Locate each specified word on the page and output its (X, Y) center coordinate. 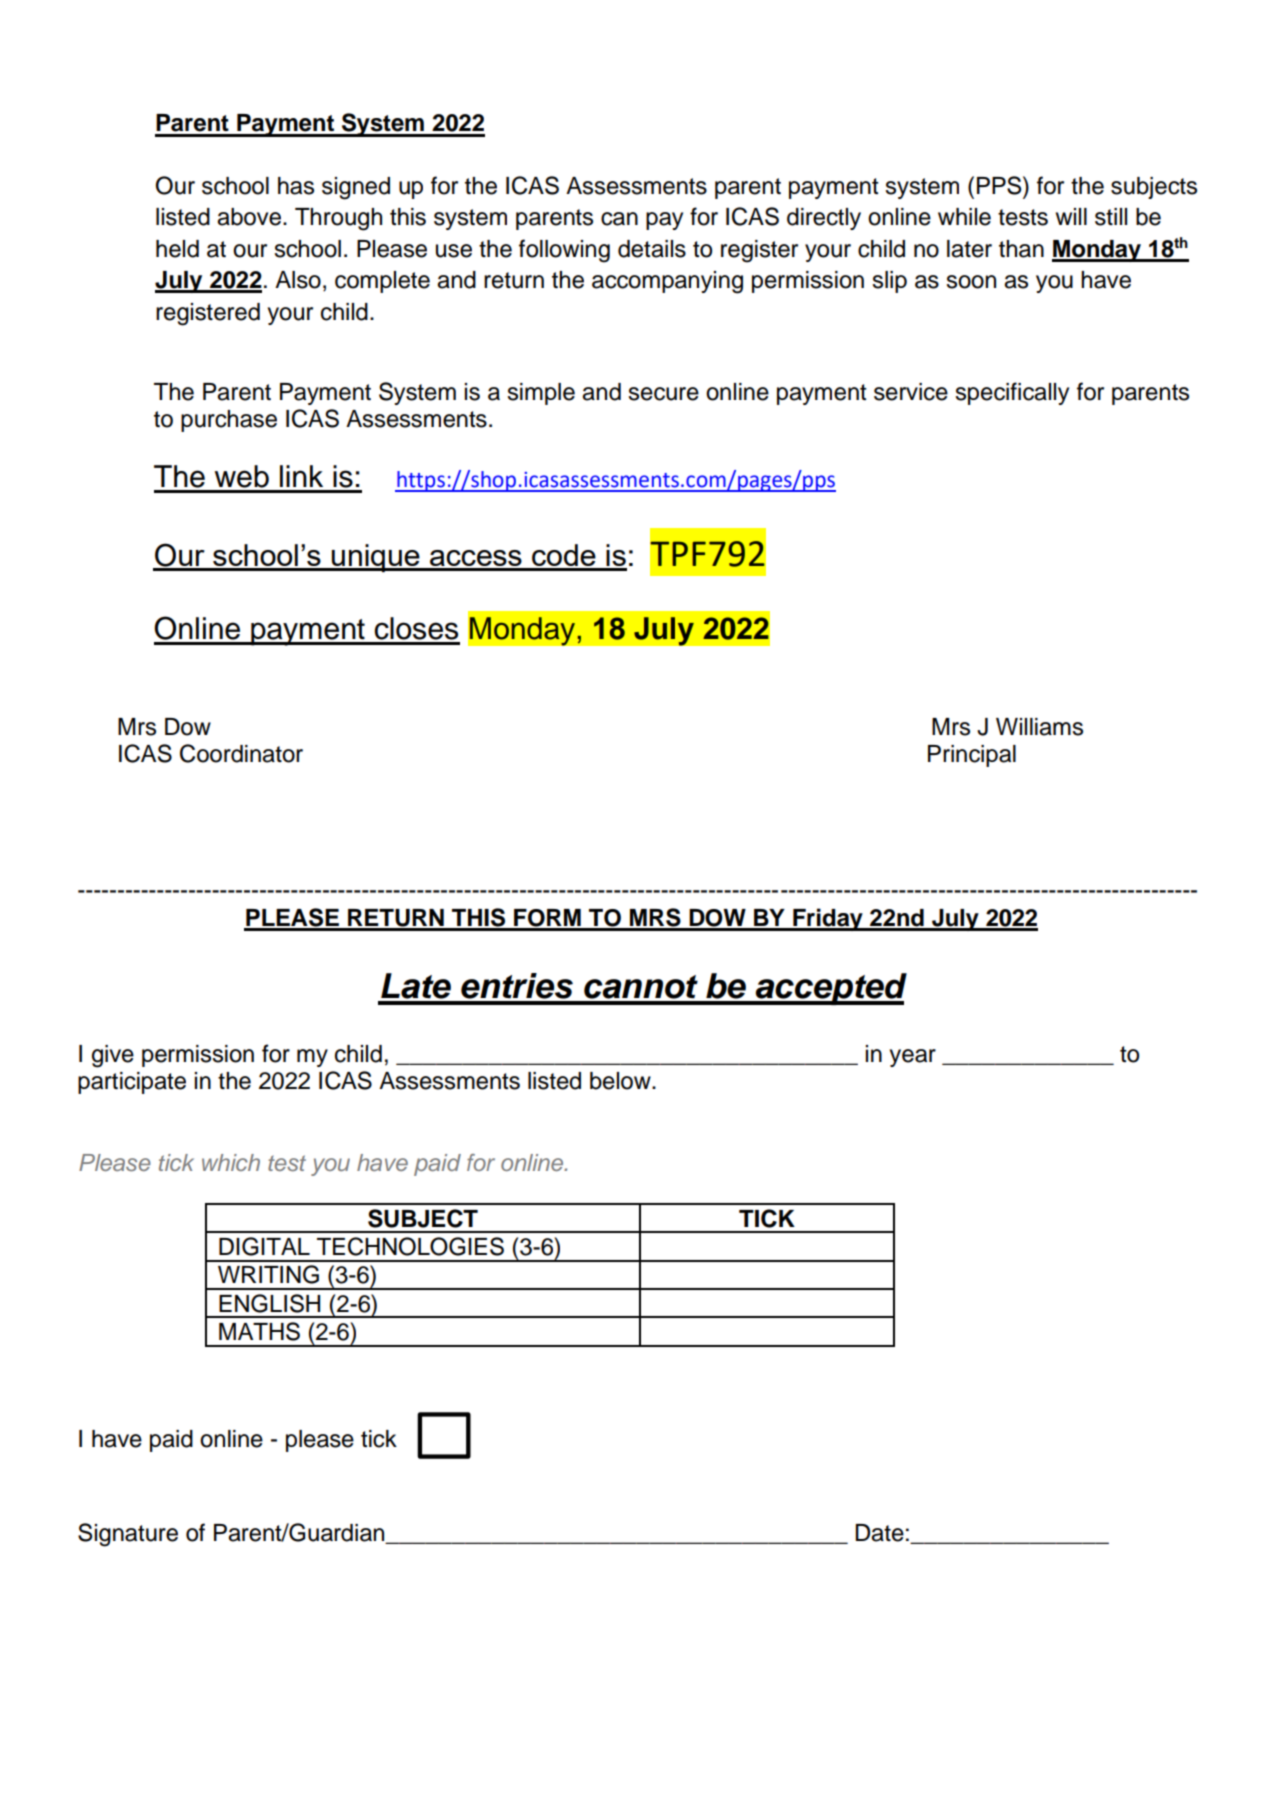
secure (663, 394)
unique (376, 558)
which (231, 1162)
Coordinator (241, 753)
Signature (128, 1535)
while (964, 217)
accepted (830, 989)
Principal (972, 756)
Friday (828, 919)
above (250, 217)
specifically (1012, 393)
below (621, 1081)
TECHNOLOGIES (410, 1246)
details (652, 249)
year (913, 1058)
